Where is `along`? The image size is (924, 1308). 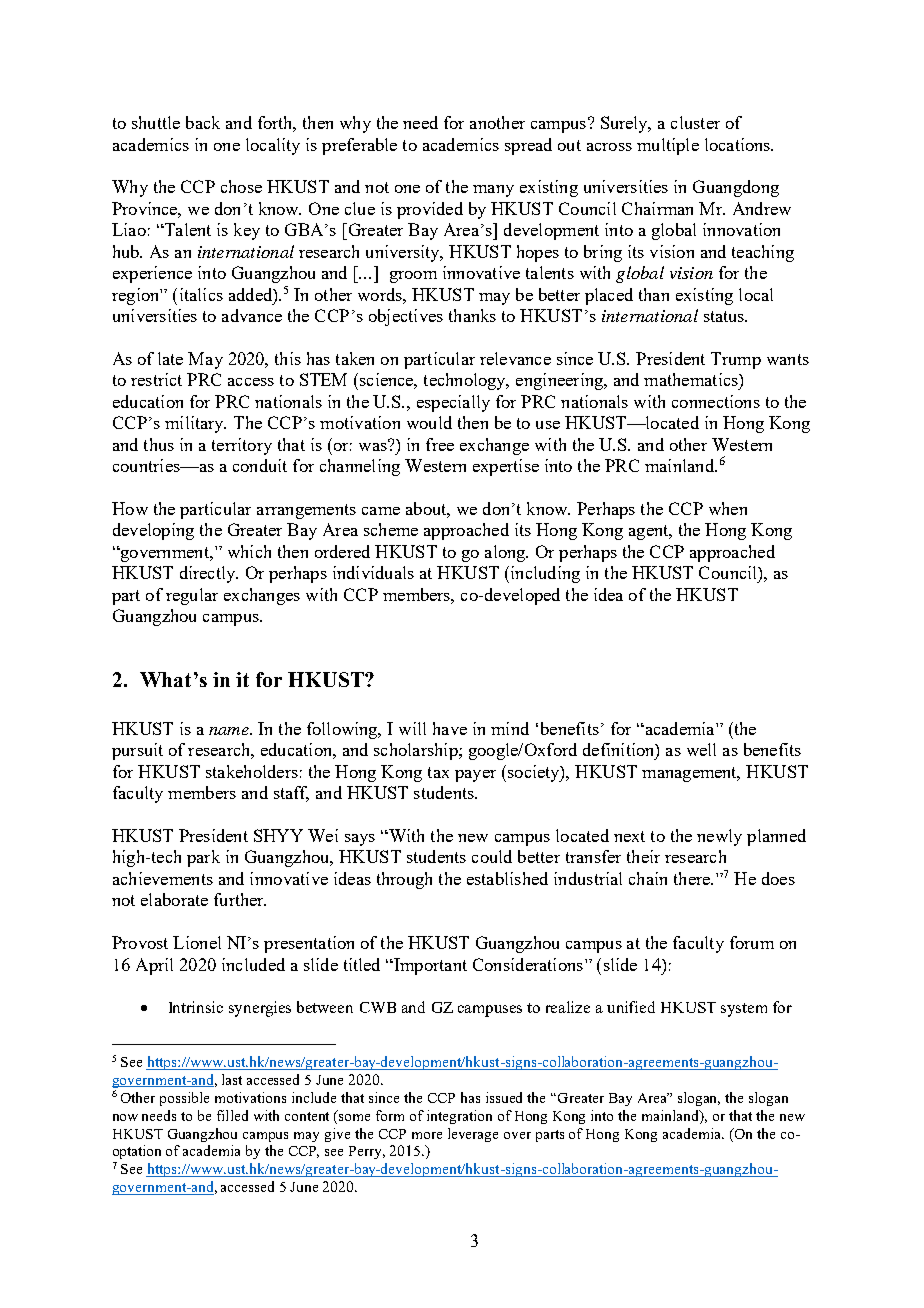 along is located at coordinates (506, 553).
